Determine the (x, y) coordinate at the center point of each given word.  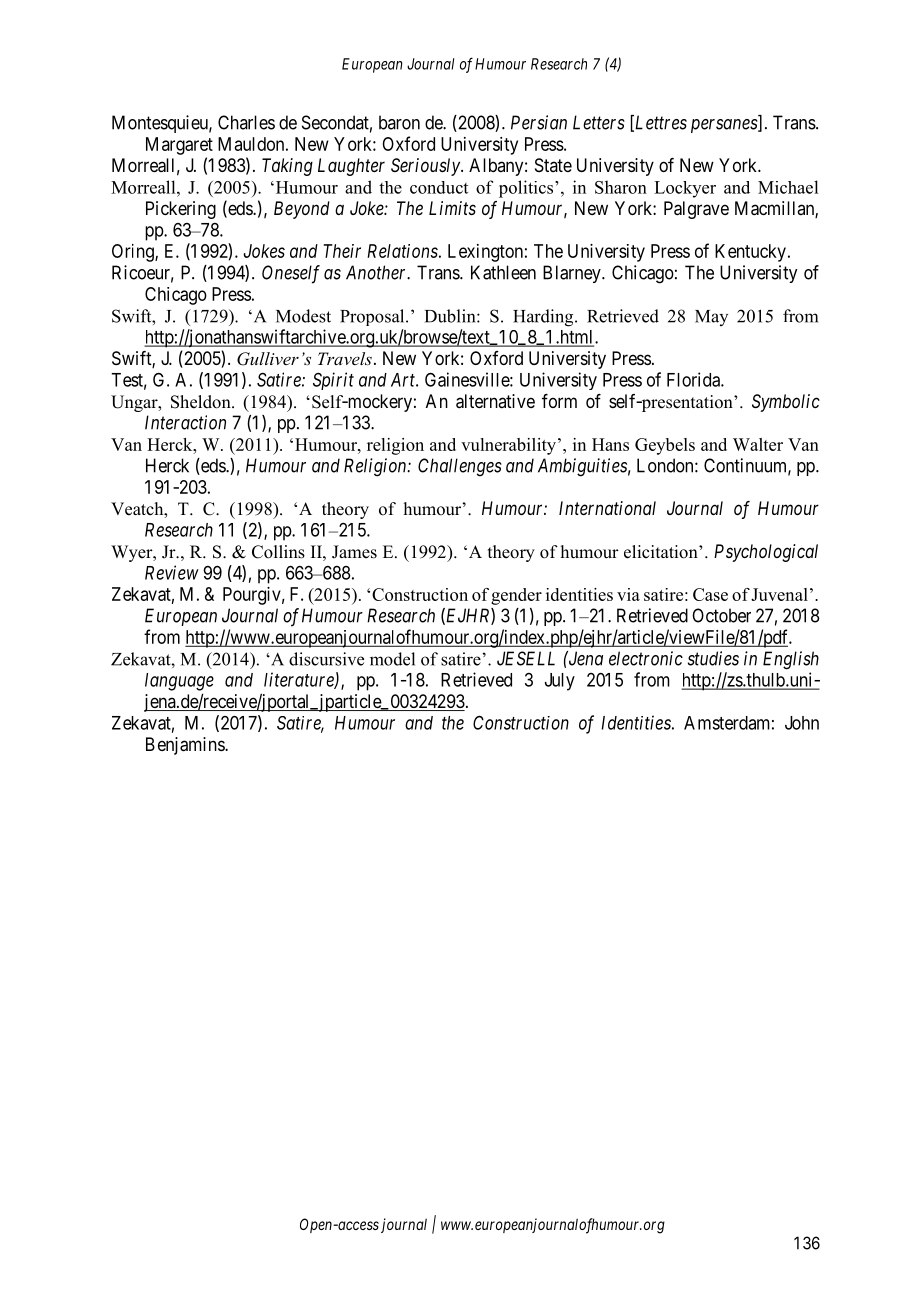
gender (516, 596)
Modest (303, 316)
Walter (758, 444)
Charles (246, 122)
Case (710, 594)
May (711, 318)
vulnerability (510, 446)
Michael (788, 187)
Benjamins (186, 746)
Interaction (185, 422)
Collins (278, 552)
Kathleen (503, 272)
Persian (539, 122)
